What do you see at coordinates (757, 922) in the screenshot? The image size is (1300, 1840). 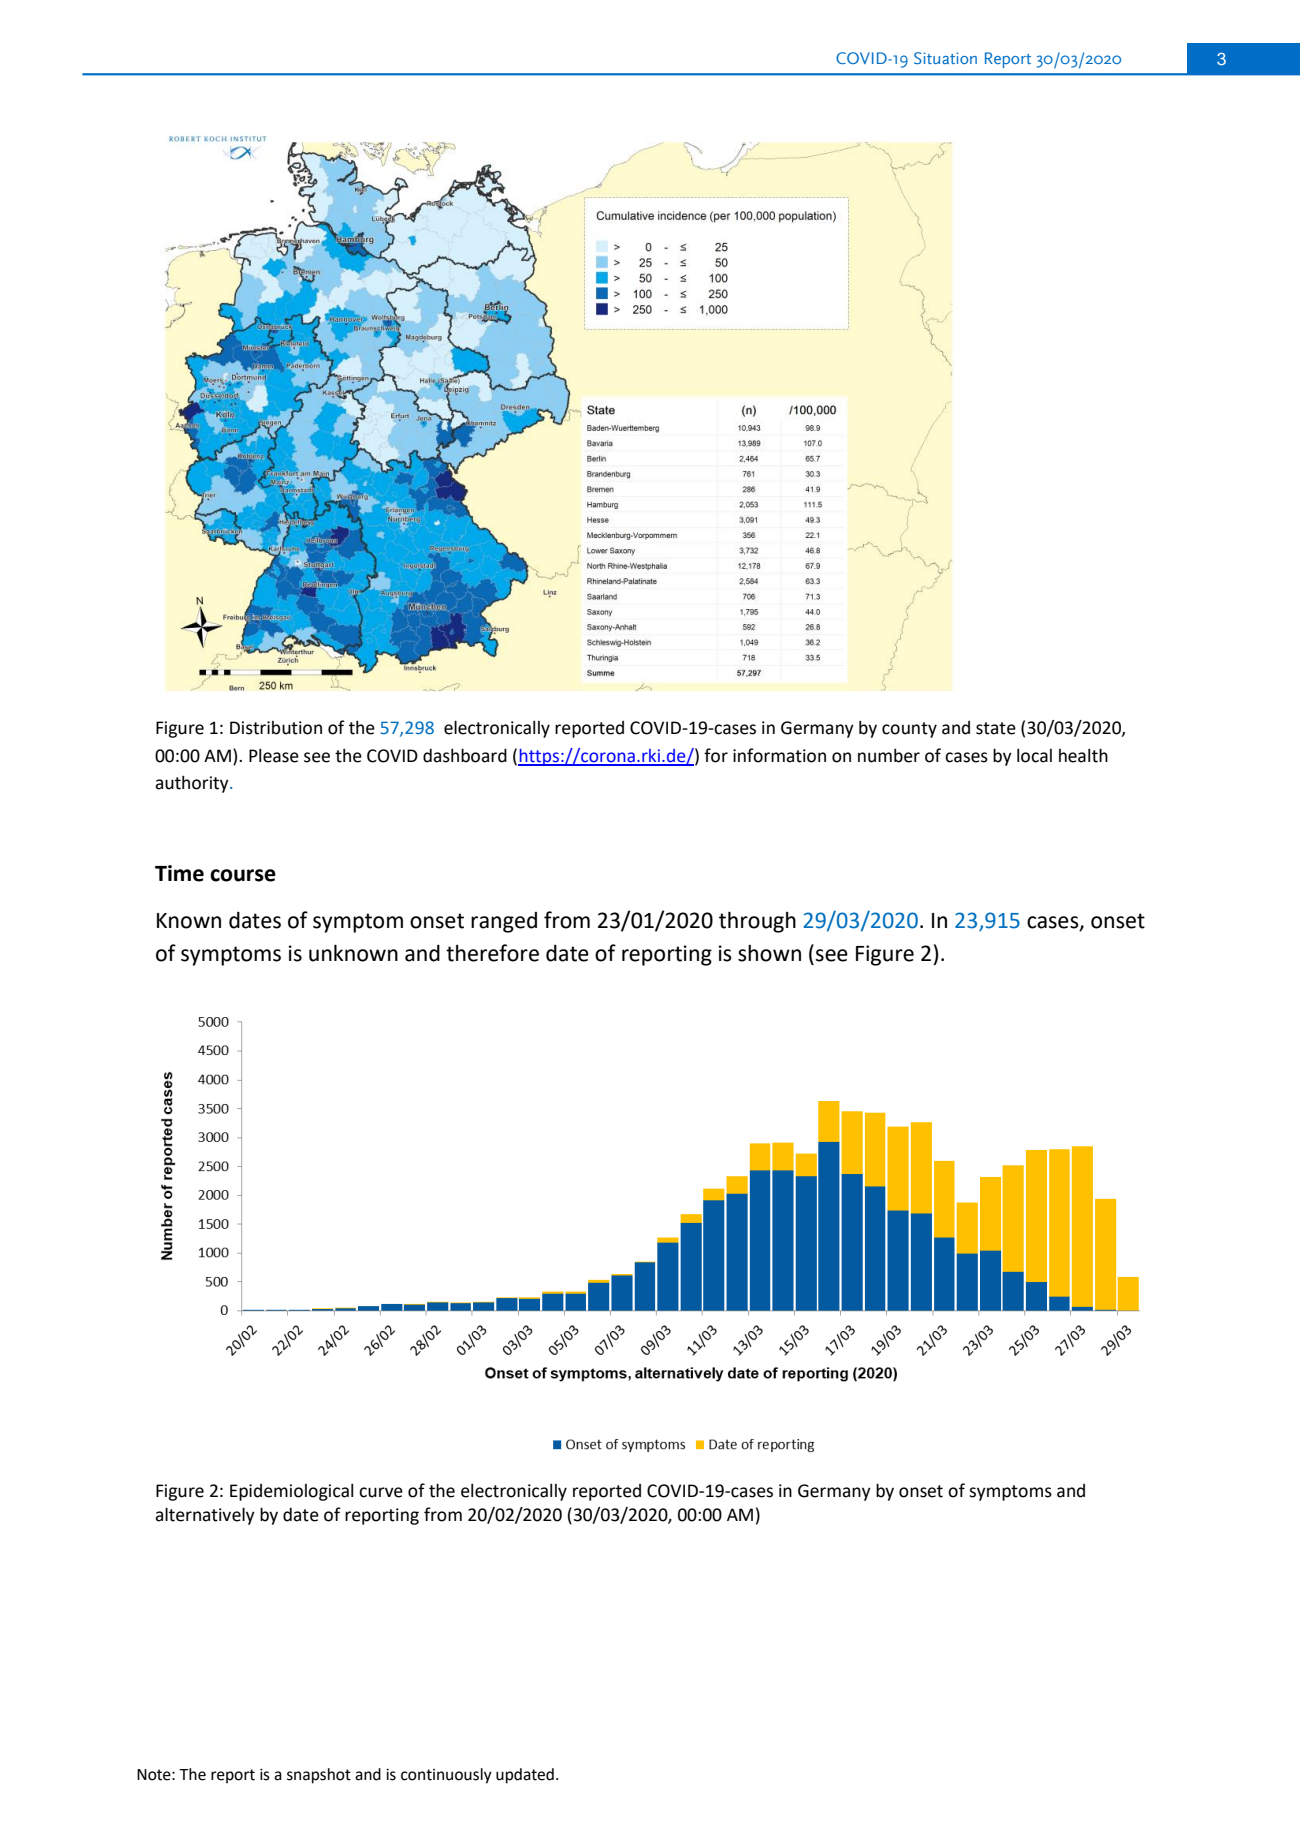 I see `through` at bounding box center [757, 922].
